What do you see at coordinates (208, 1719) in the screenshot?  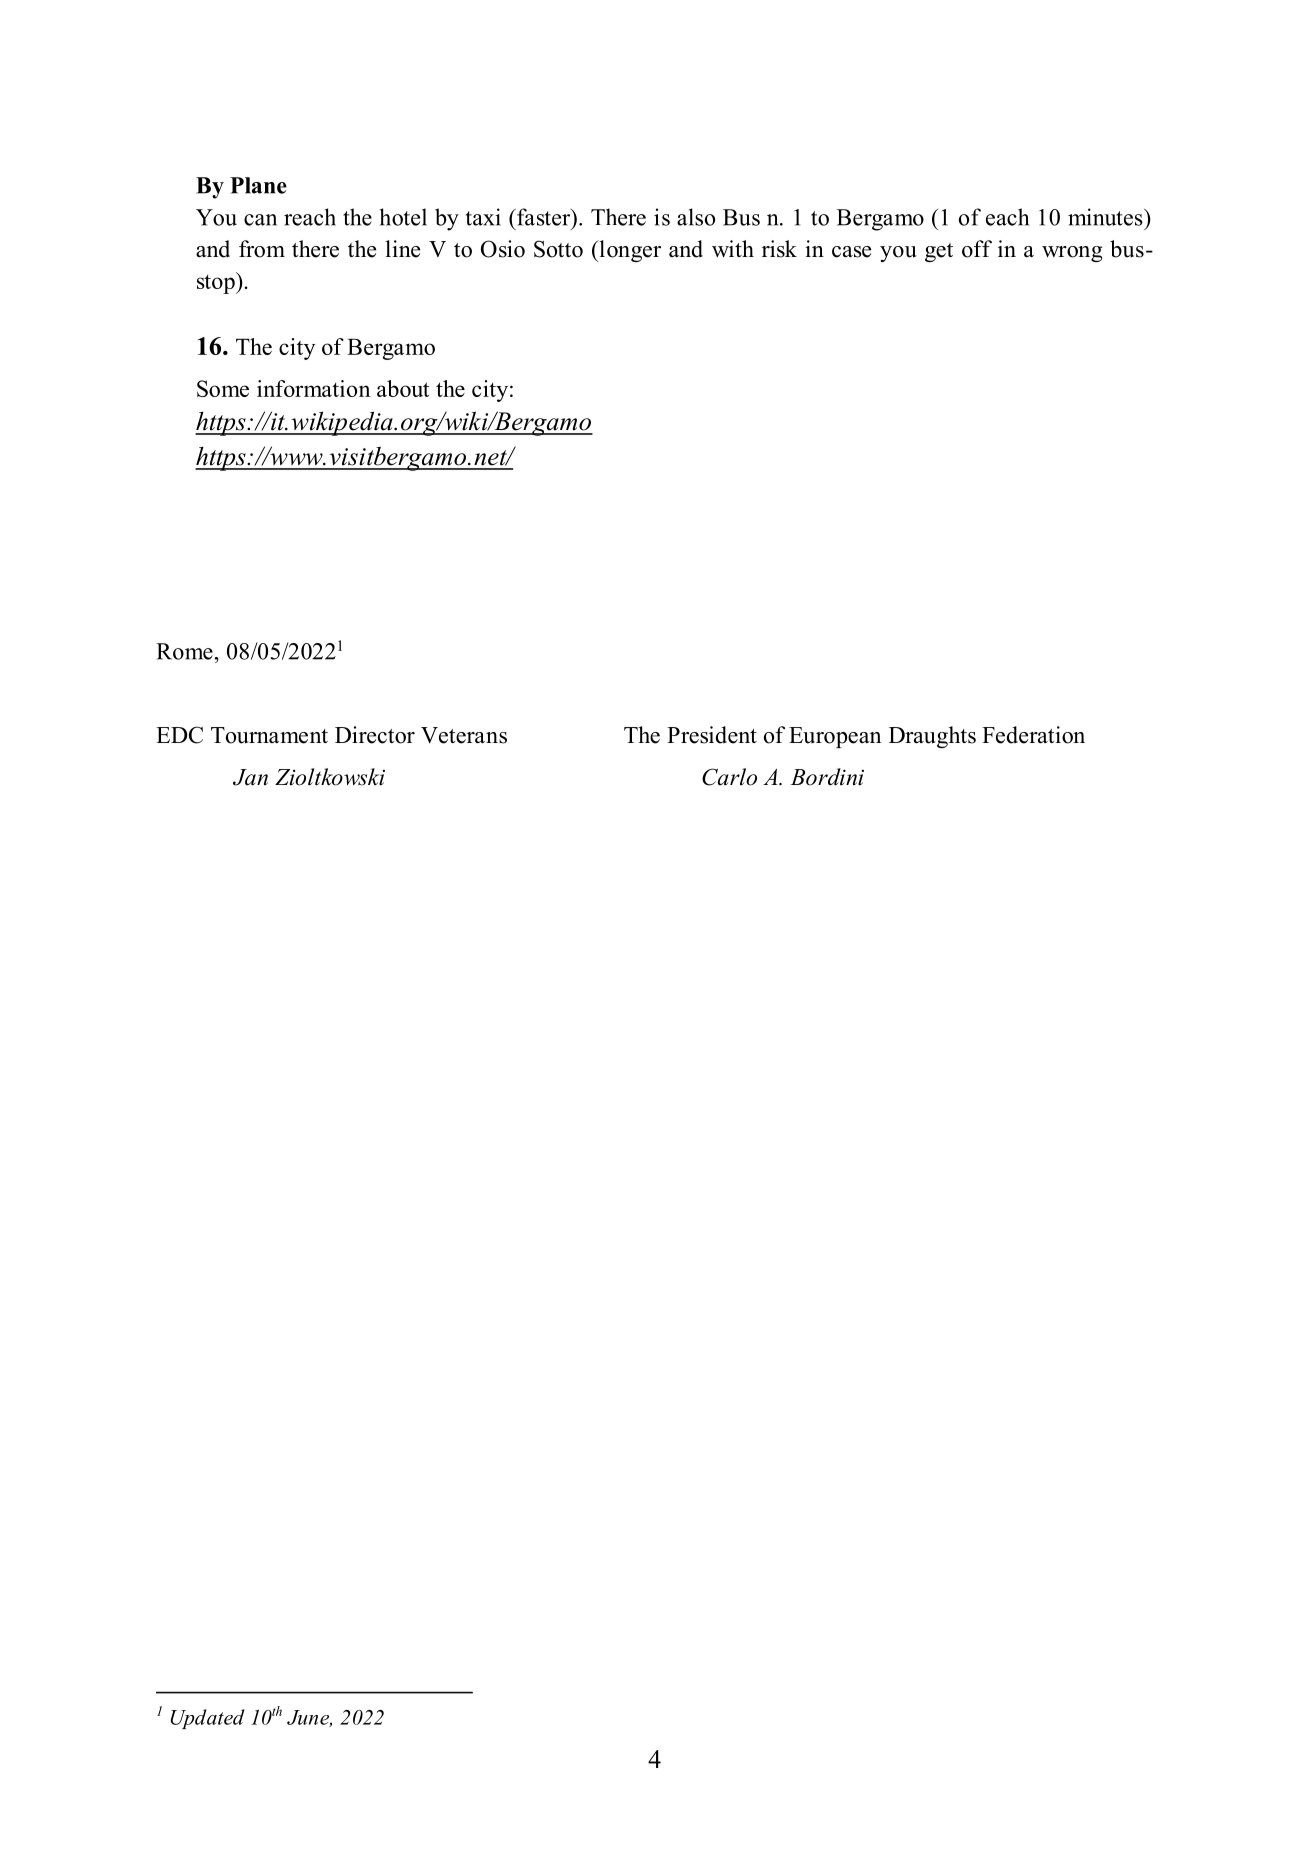 I see `Updated` at bounding box center [208, 1719].
